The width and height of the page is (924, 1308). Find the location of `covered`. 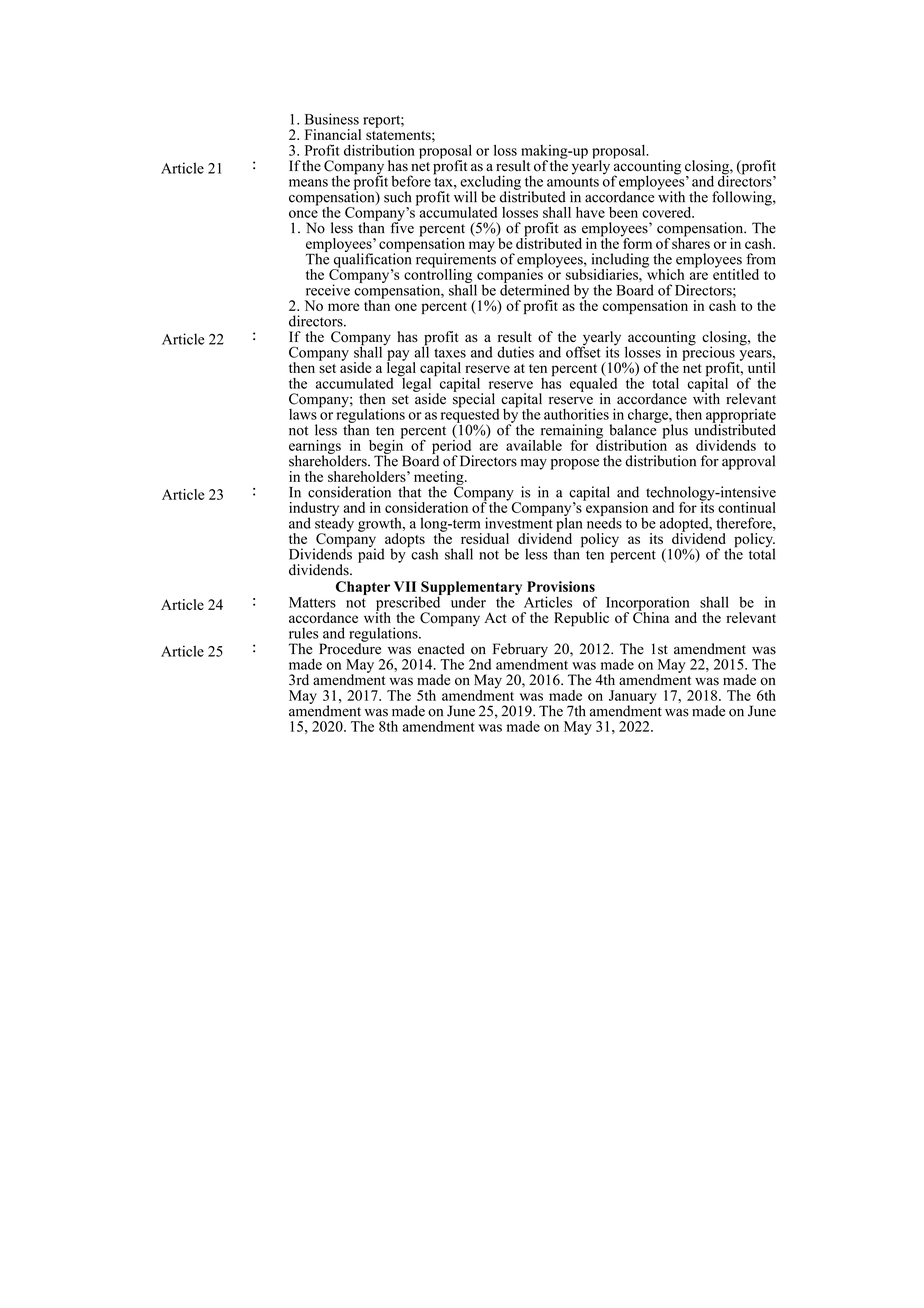

covered is located at coordinates (668, 212).
